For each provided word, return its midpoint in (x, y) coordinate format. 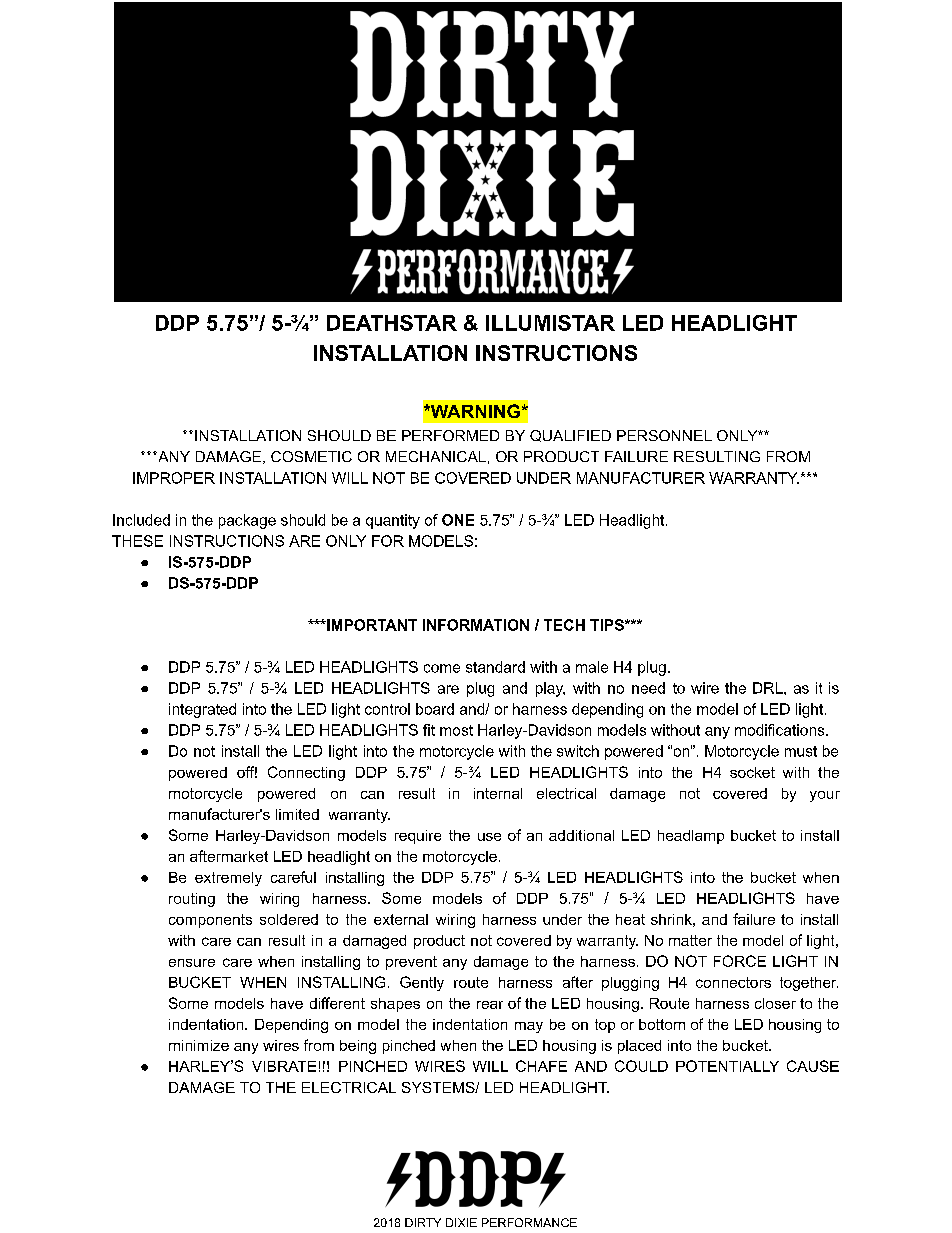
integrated (202, 710)
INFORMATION (476, 625)
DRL (769, 688)
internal (498, 793)
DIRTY (423, 1222)
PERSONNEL (664, 435)
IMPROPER (174, 478)
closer (775, 1003)
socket (752, 772)
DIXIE (461, 1222)
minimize (199, 1045)
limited (297, 814)
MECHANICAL (436, 456)
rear (490, 1005)
